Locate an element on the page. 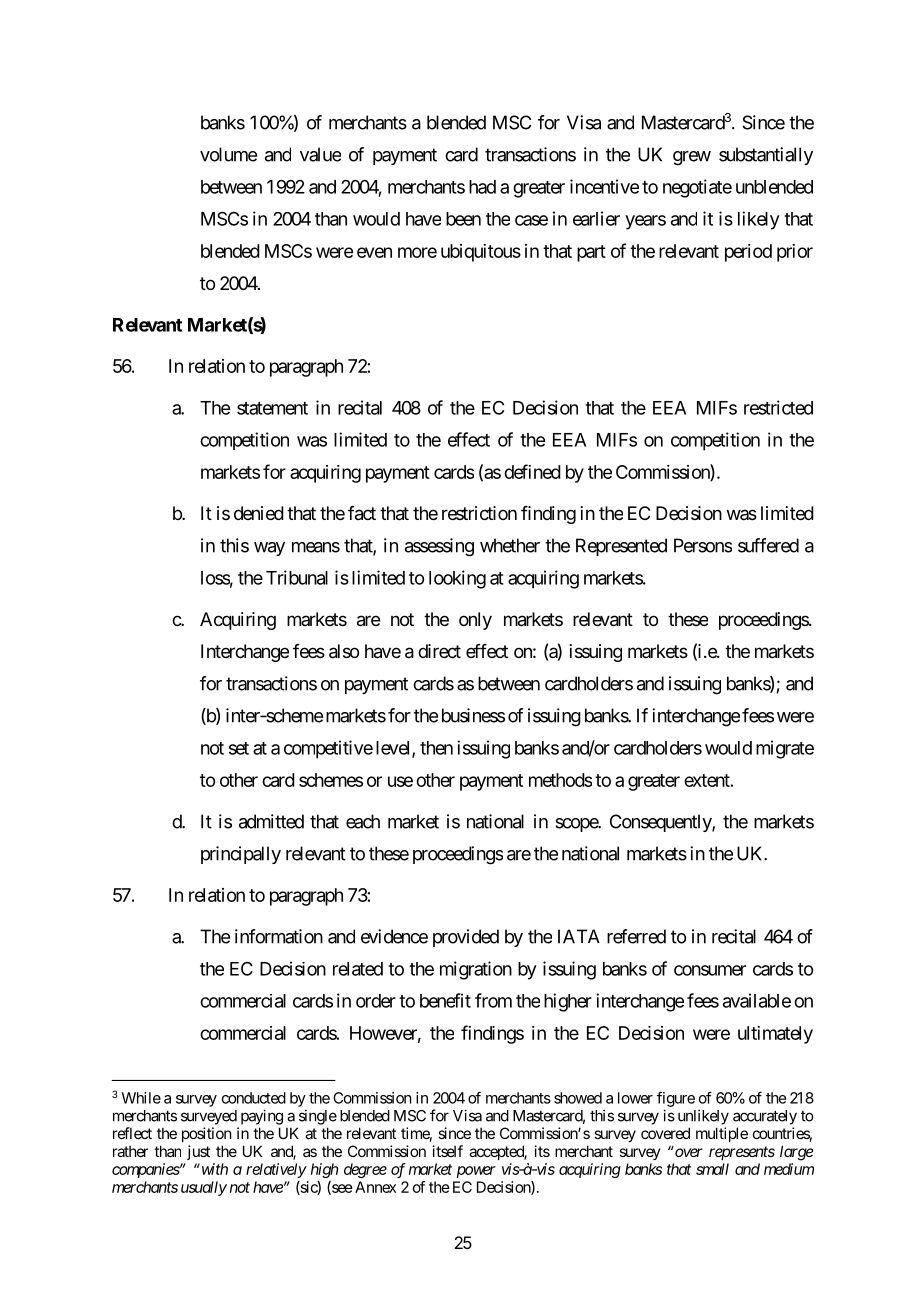 The height and width of the image is (1308, 924). restriction is located at coordinates (479, 513).
